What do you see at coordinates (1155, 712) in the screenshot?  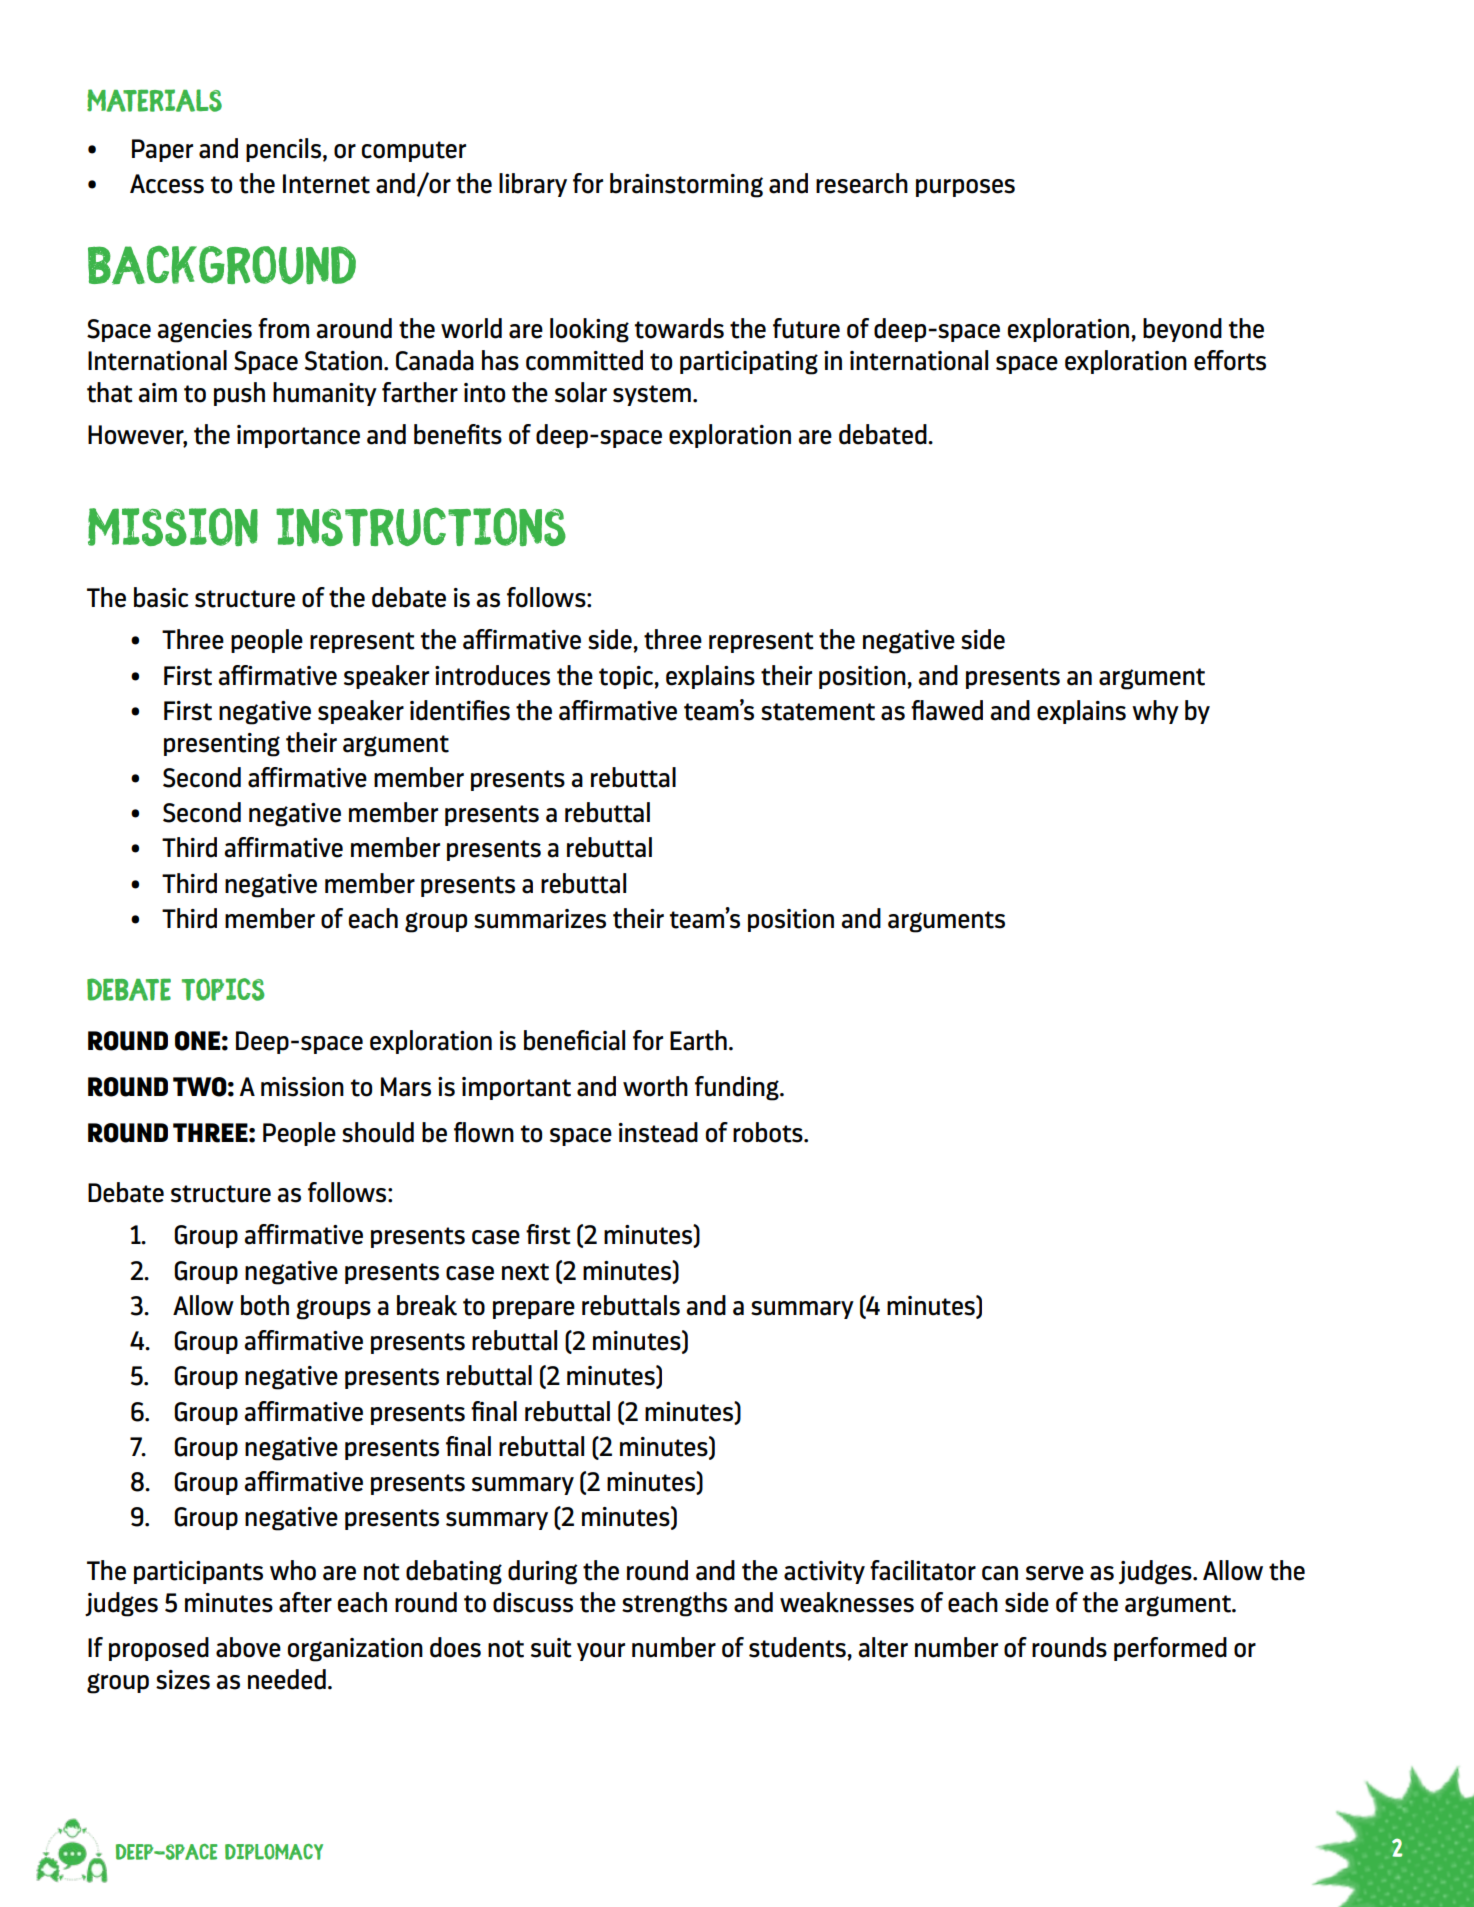 I see `why` at bounding box center [1155, 712].
